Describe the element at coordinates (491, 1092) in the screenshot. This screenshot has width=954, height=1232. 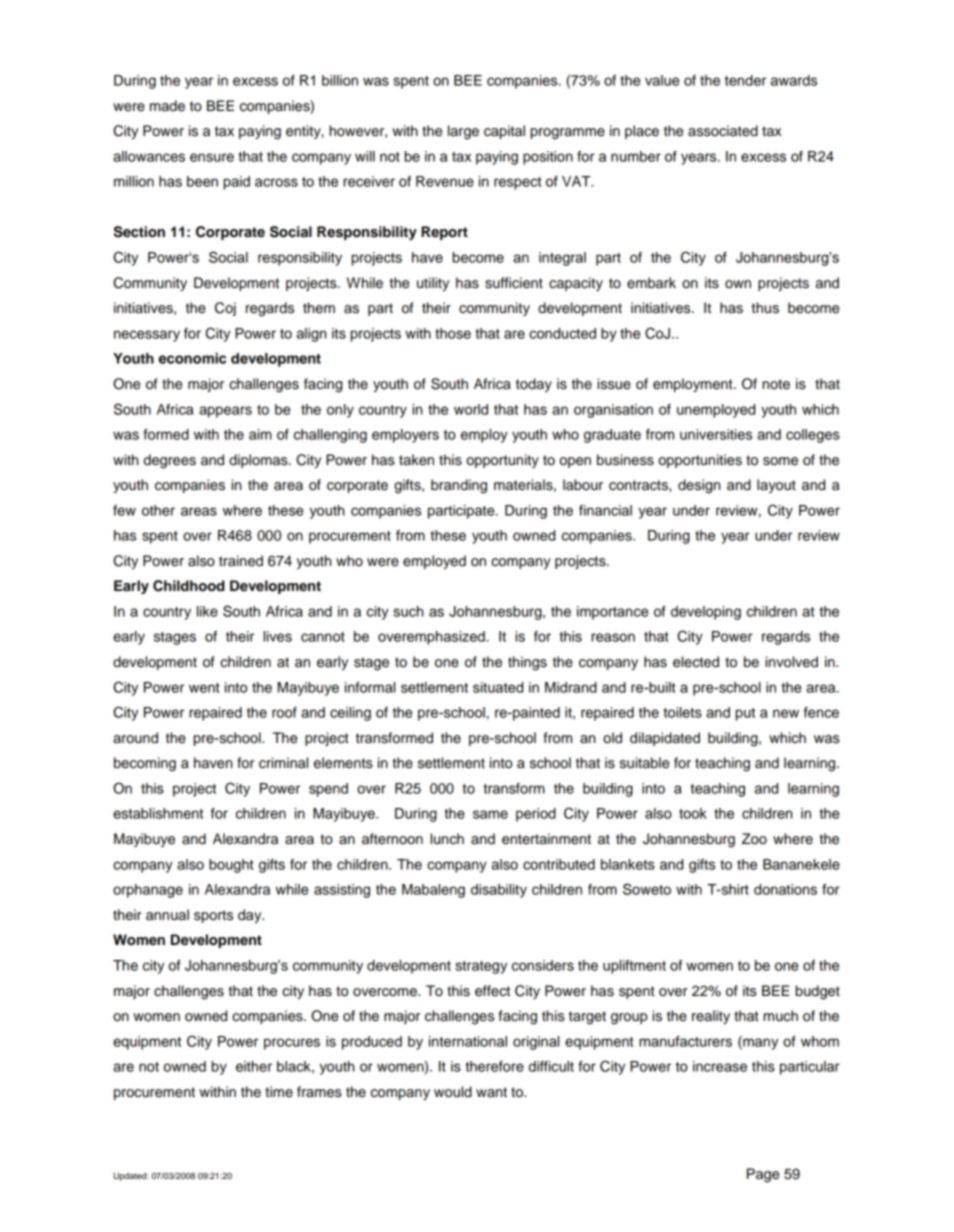
I see `want` at that location.
